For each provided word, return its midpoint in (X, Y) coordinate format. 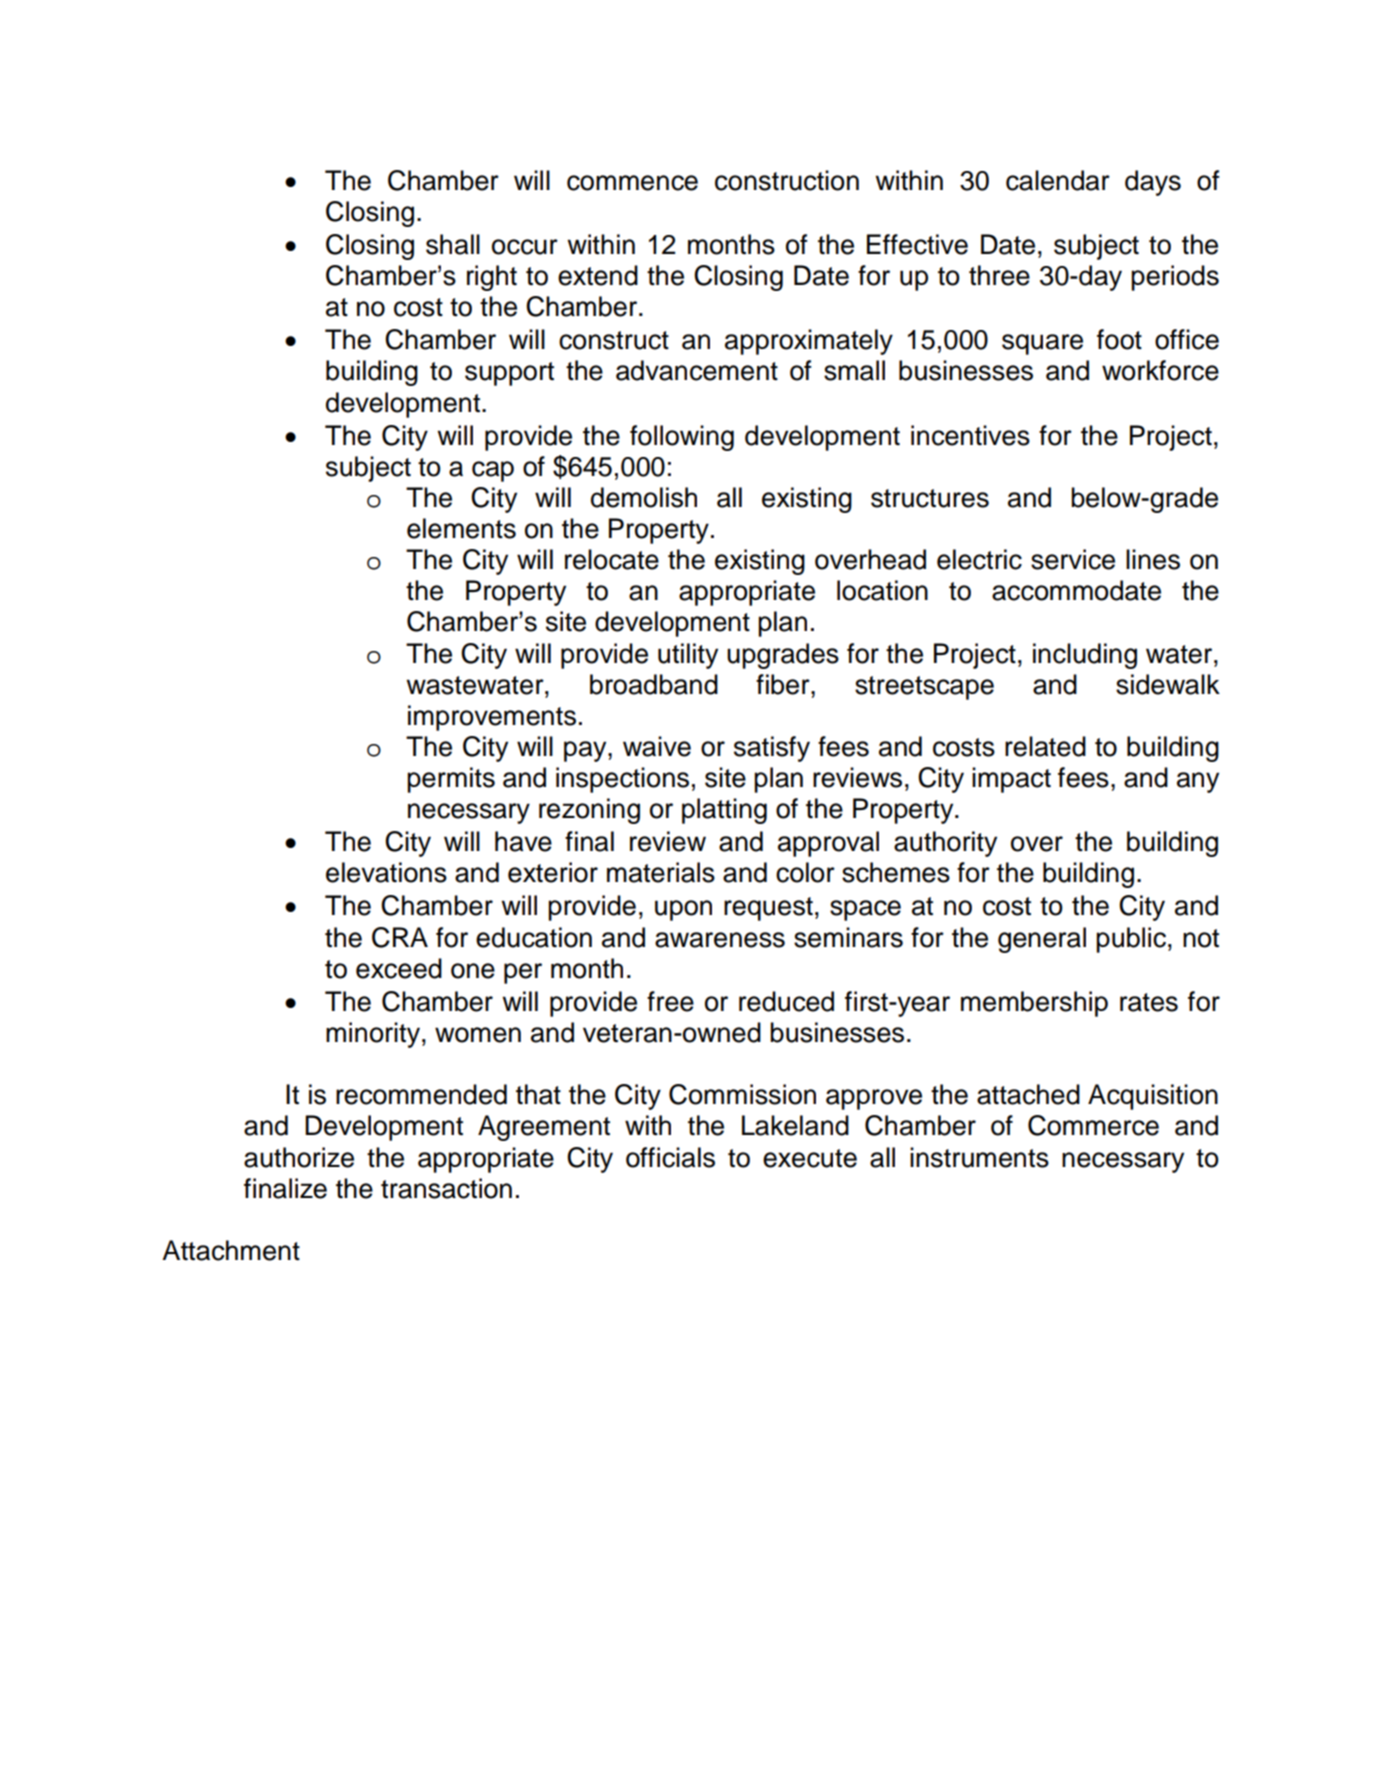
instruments (979, 1157)
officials (670, 1157)
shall (453, 244)
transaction (446, 1188)
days (1153, 183)
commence (632, 183)
